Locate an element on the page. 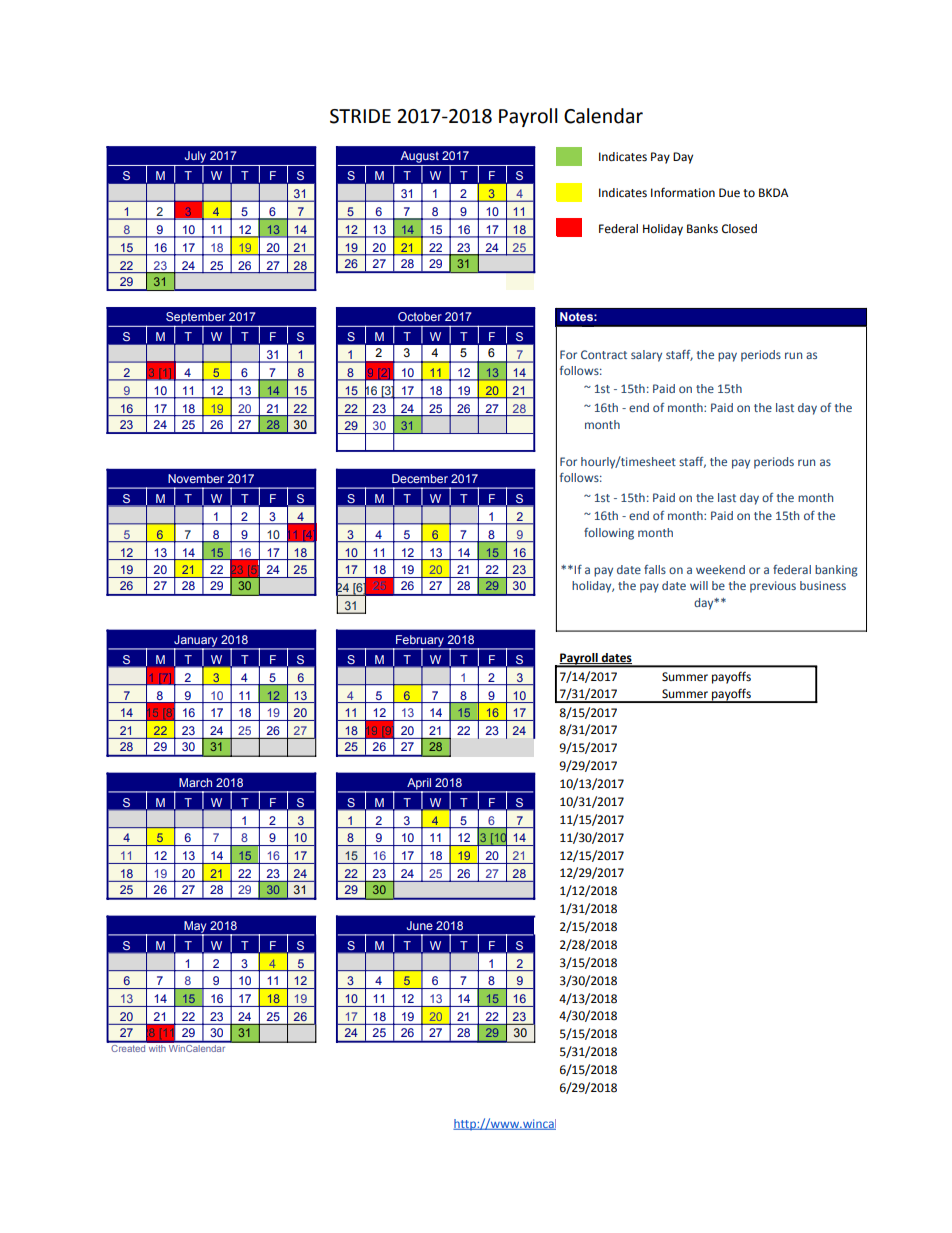 The image size is (952, 1233). falls is located at coordinates (655, 569).
